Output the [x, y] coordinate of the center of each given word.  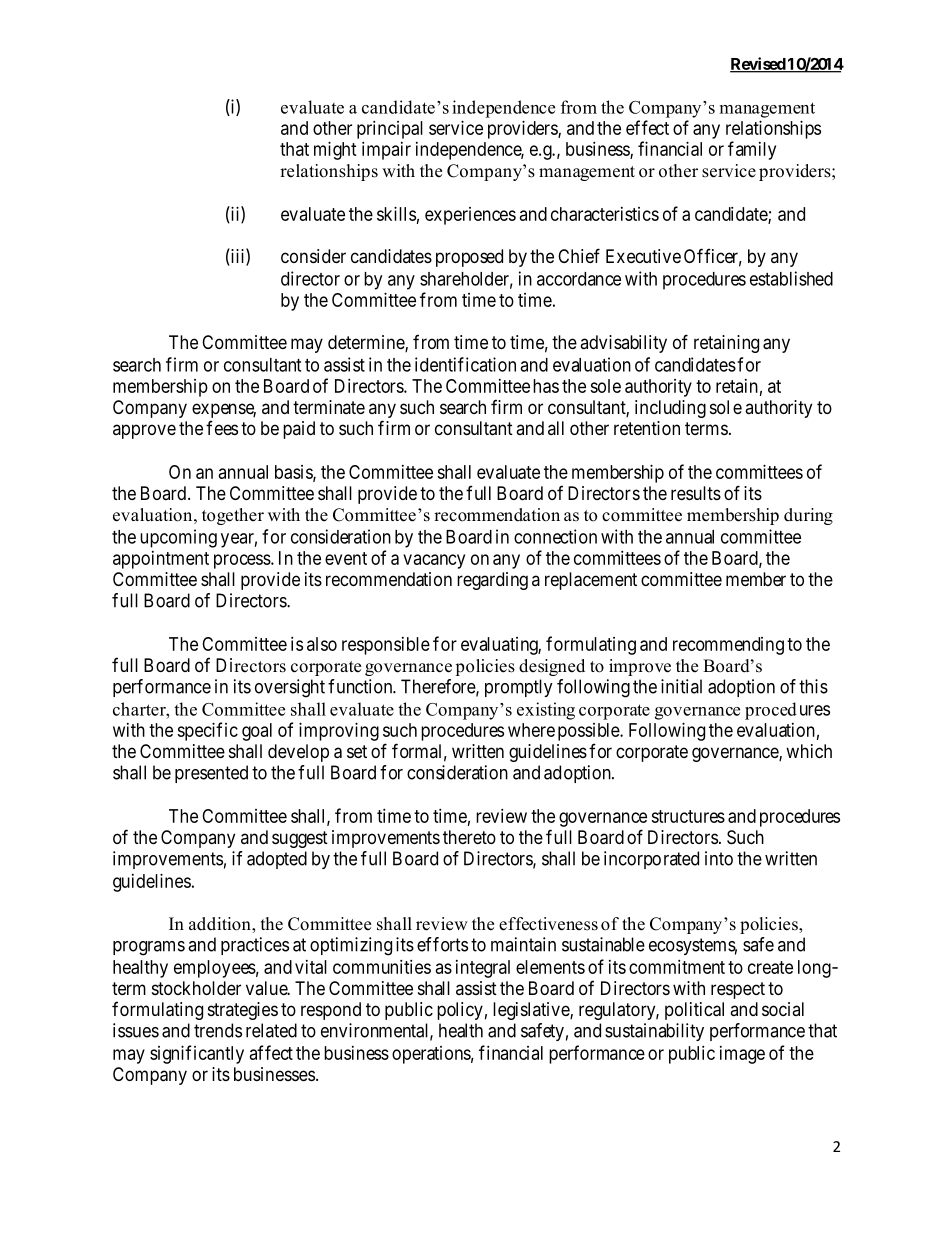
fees [222, 427]
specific [207, 731]
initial [681, 686]
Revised [758, 65]
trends [218, 1030]
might [335, 150]
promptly [519, 688]
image [742, 1055]
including [670, 409]
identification [465, 364]
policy [460, 1011]
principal [390, 130]
